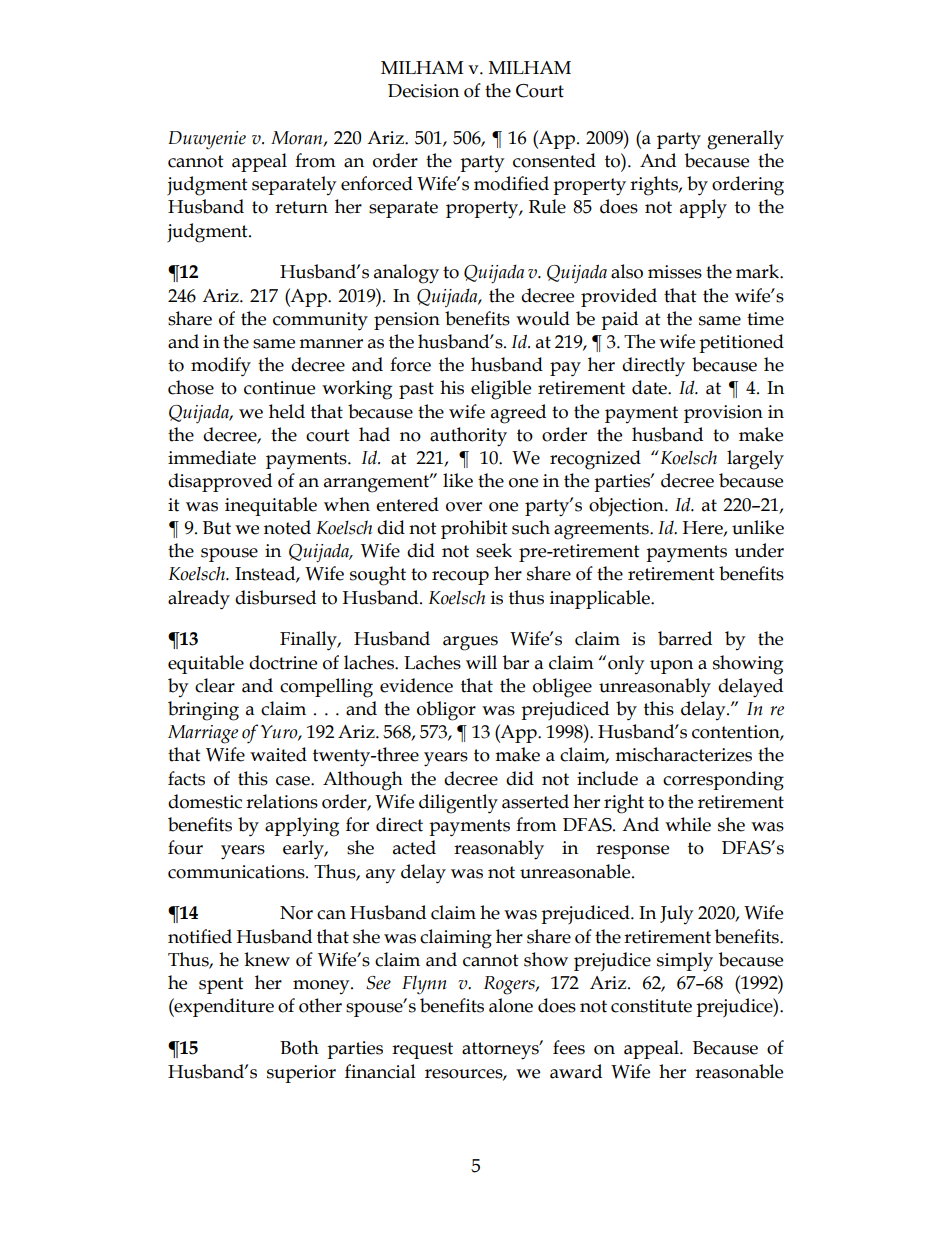  I want to click on recoup, so click(460, 578).
